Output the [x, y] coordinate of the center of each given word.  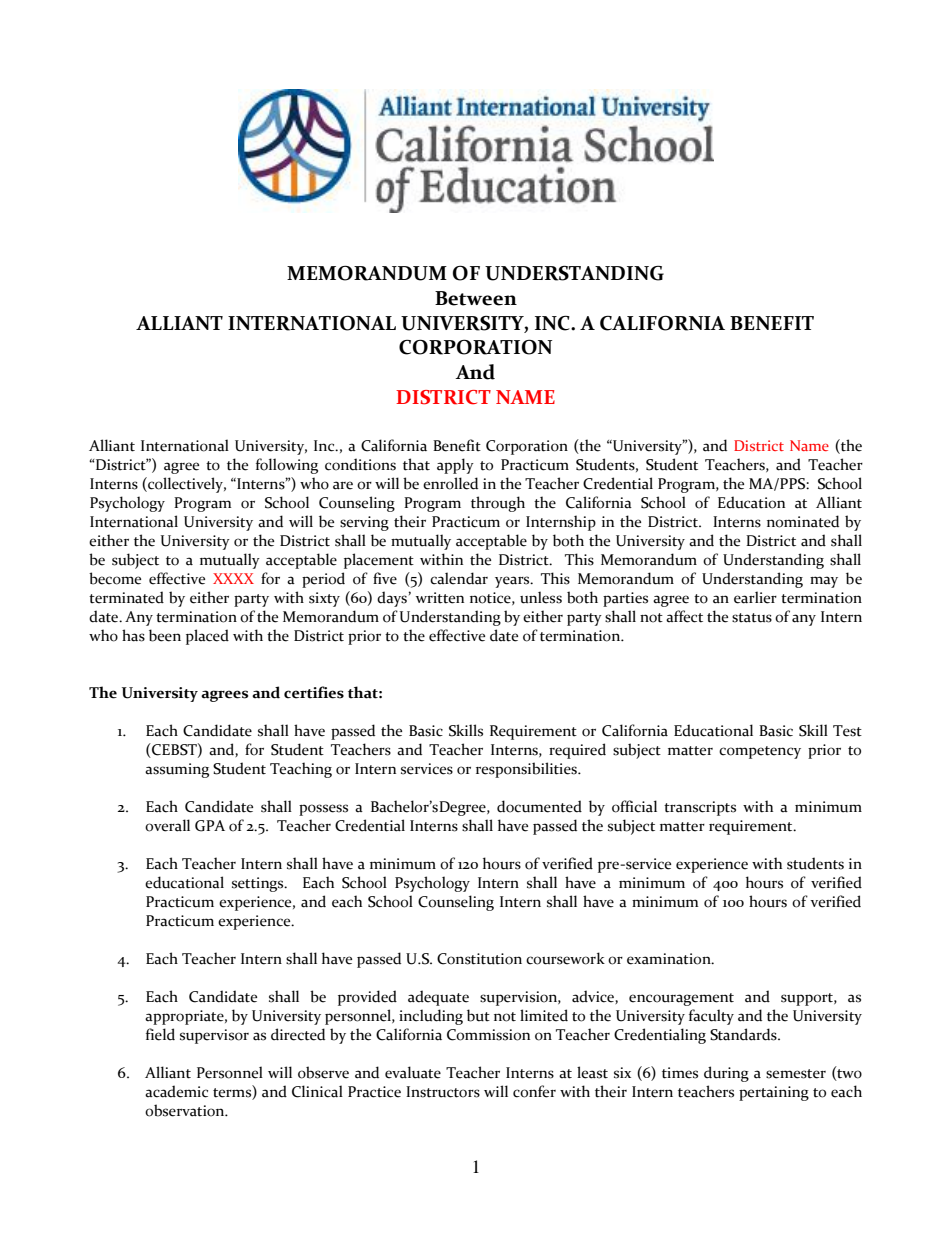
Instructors [443, 1092]
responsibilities [527, 770]
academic [176, 1091]
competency [760, 752]
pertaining [774, 1093]
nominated [803, 521]
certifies [314, 692]
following [287, 466]
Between [476, 298]
